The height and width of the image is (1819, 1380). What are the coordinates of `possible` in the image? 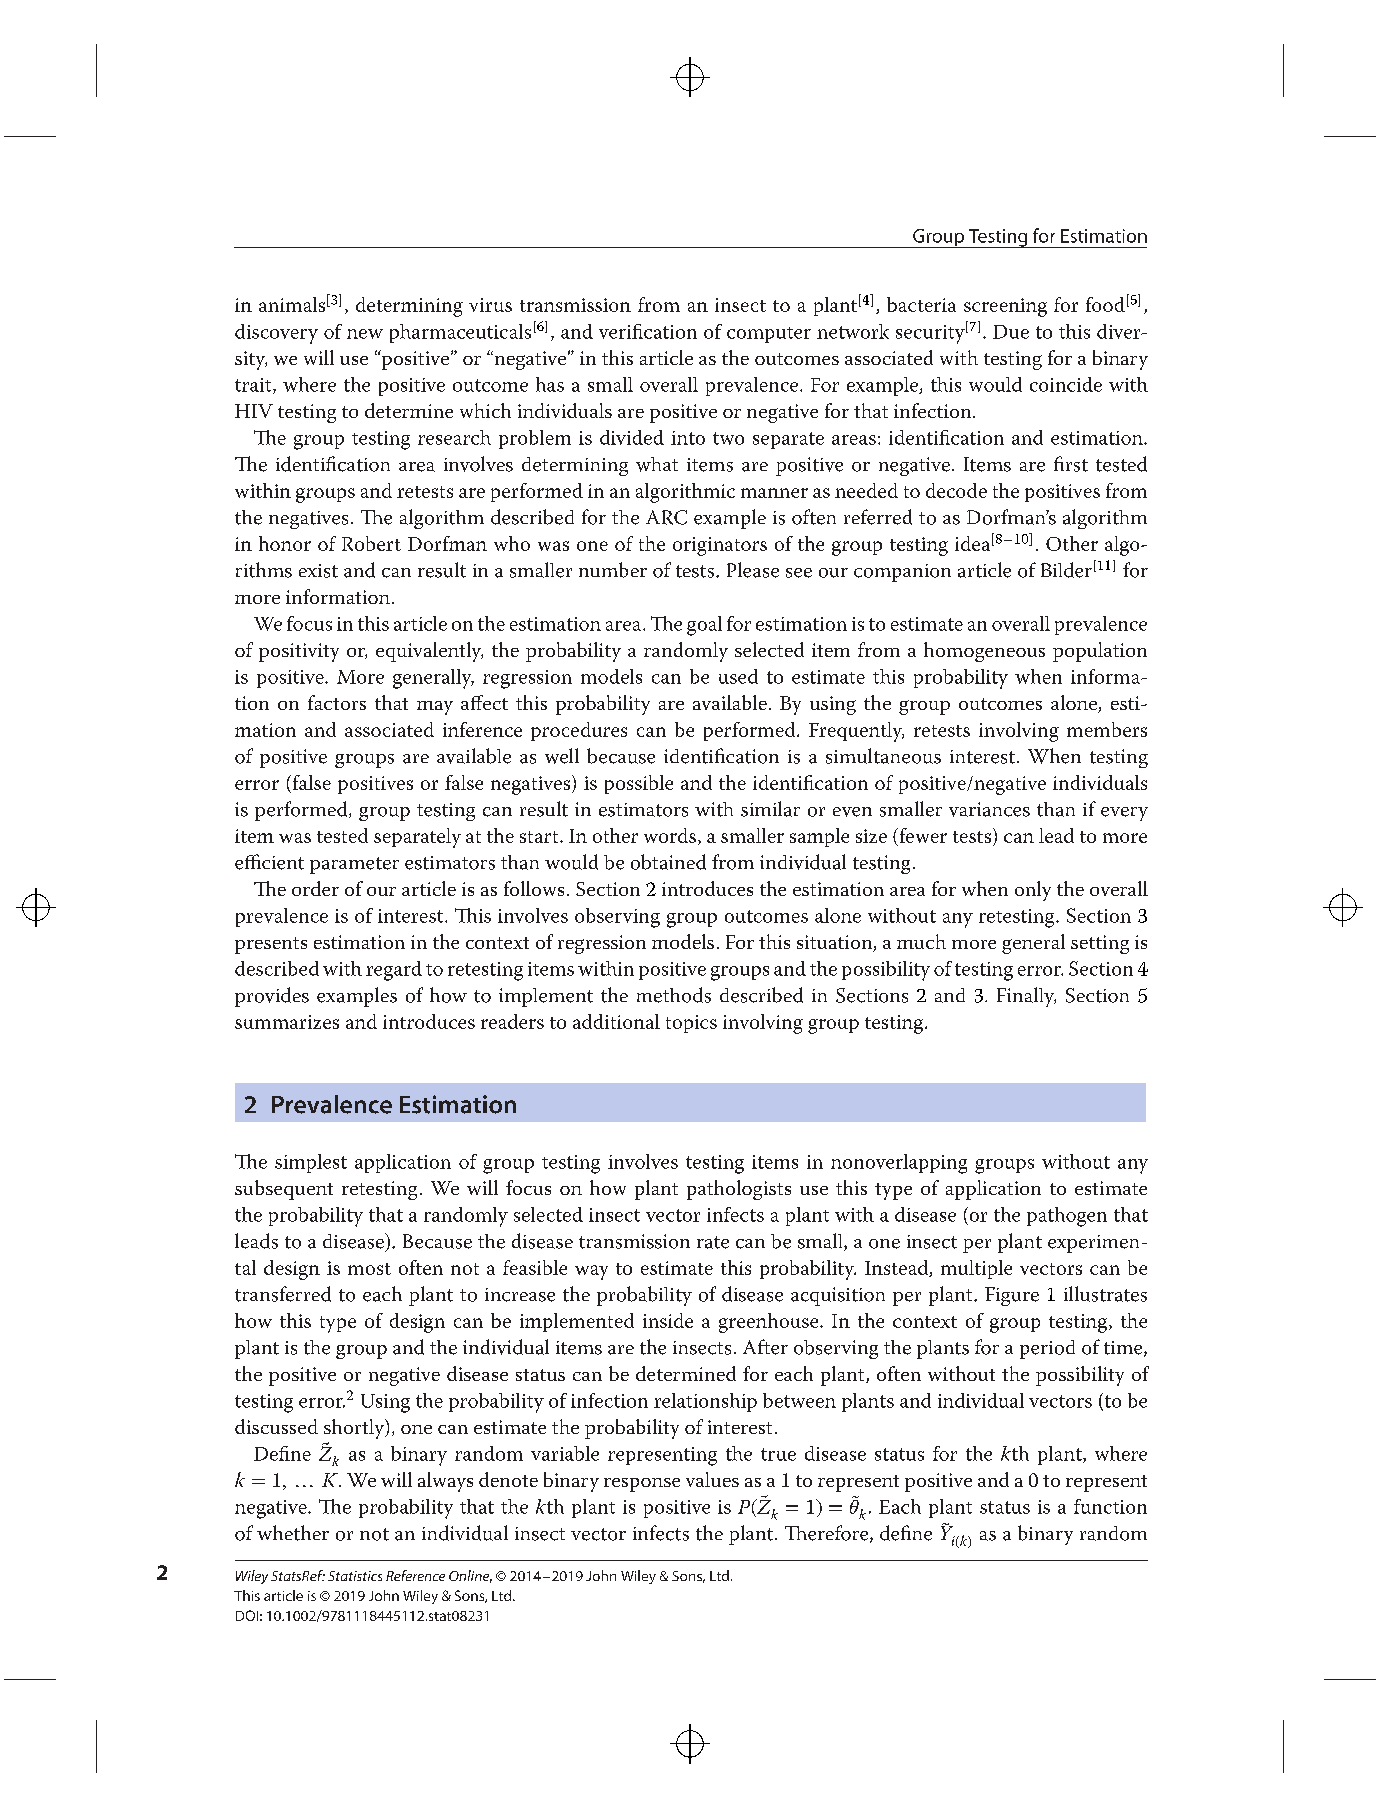 It's located at (639, 784).
